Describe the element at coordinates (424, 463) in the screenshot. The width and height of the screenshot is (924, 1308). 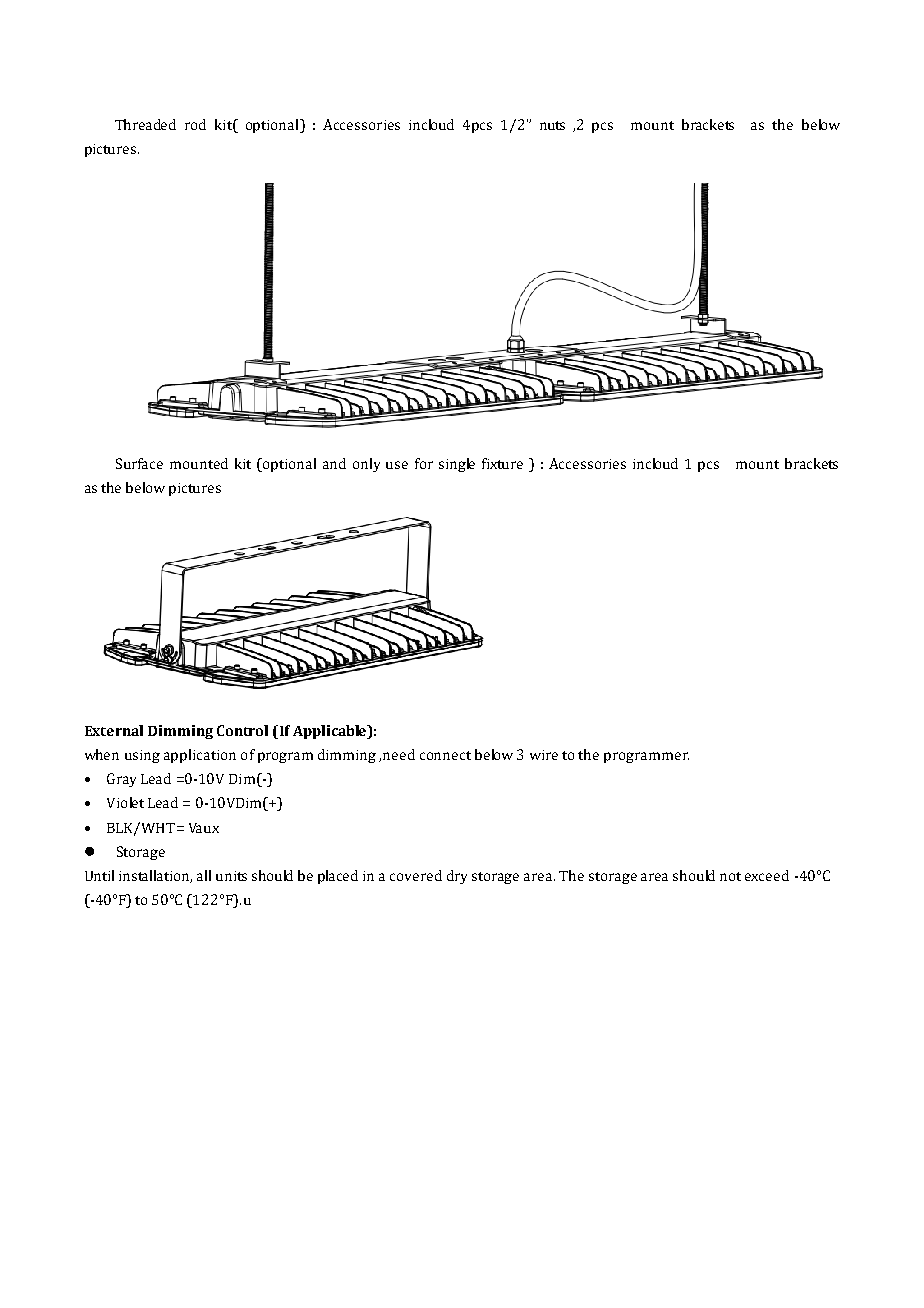
I see `for` at that location.
